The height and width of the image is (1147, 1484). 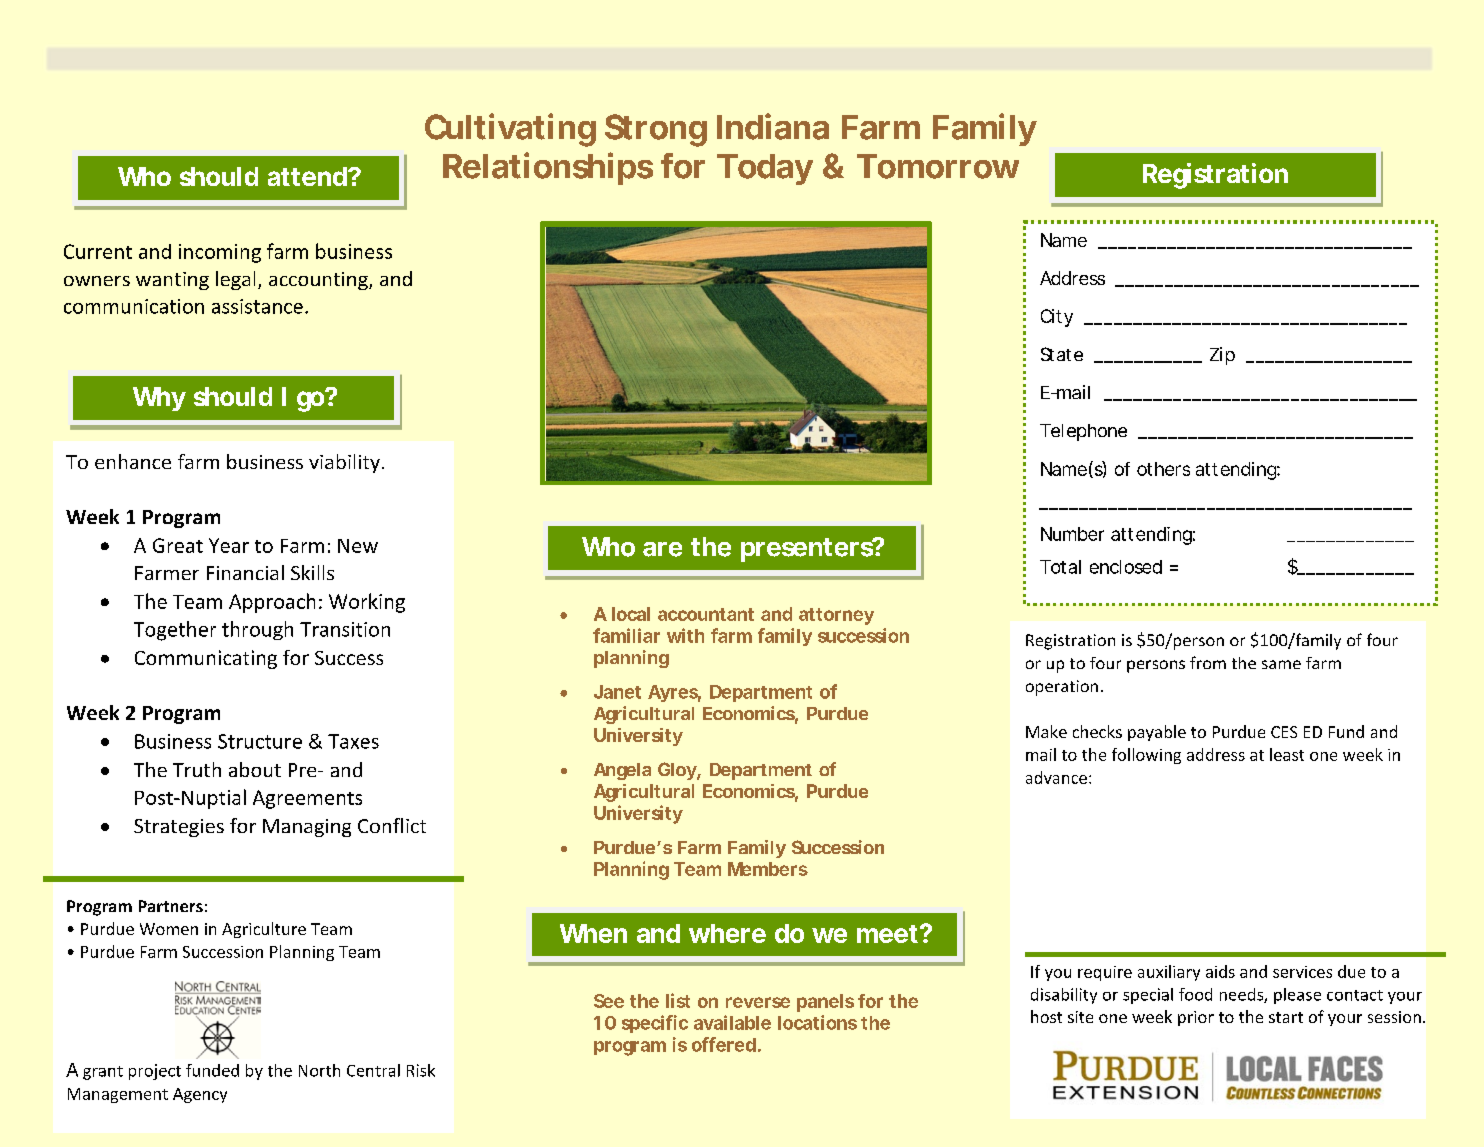 What do you see at coordinates (765, 169) in the image?
I see `Today` at bounding box center [765, 169].
